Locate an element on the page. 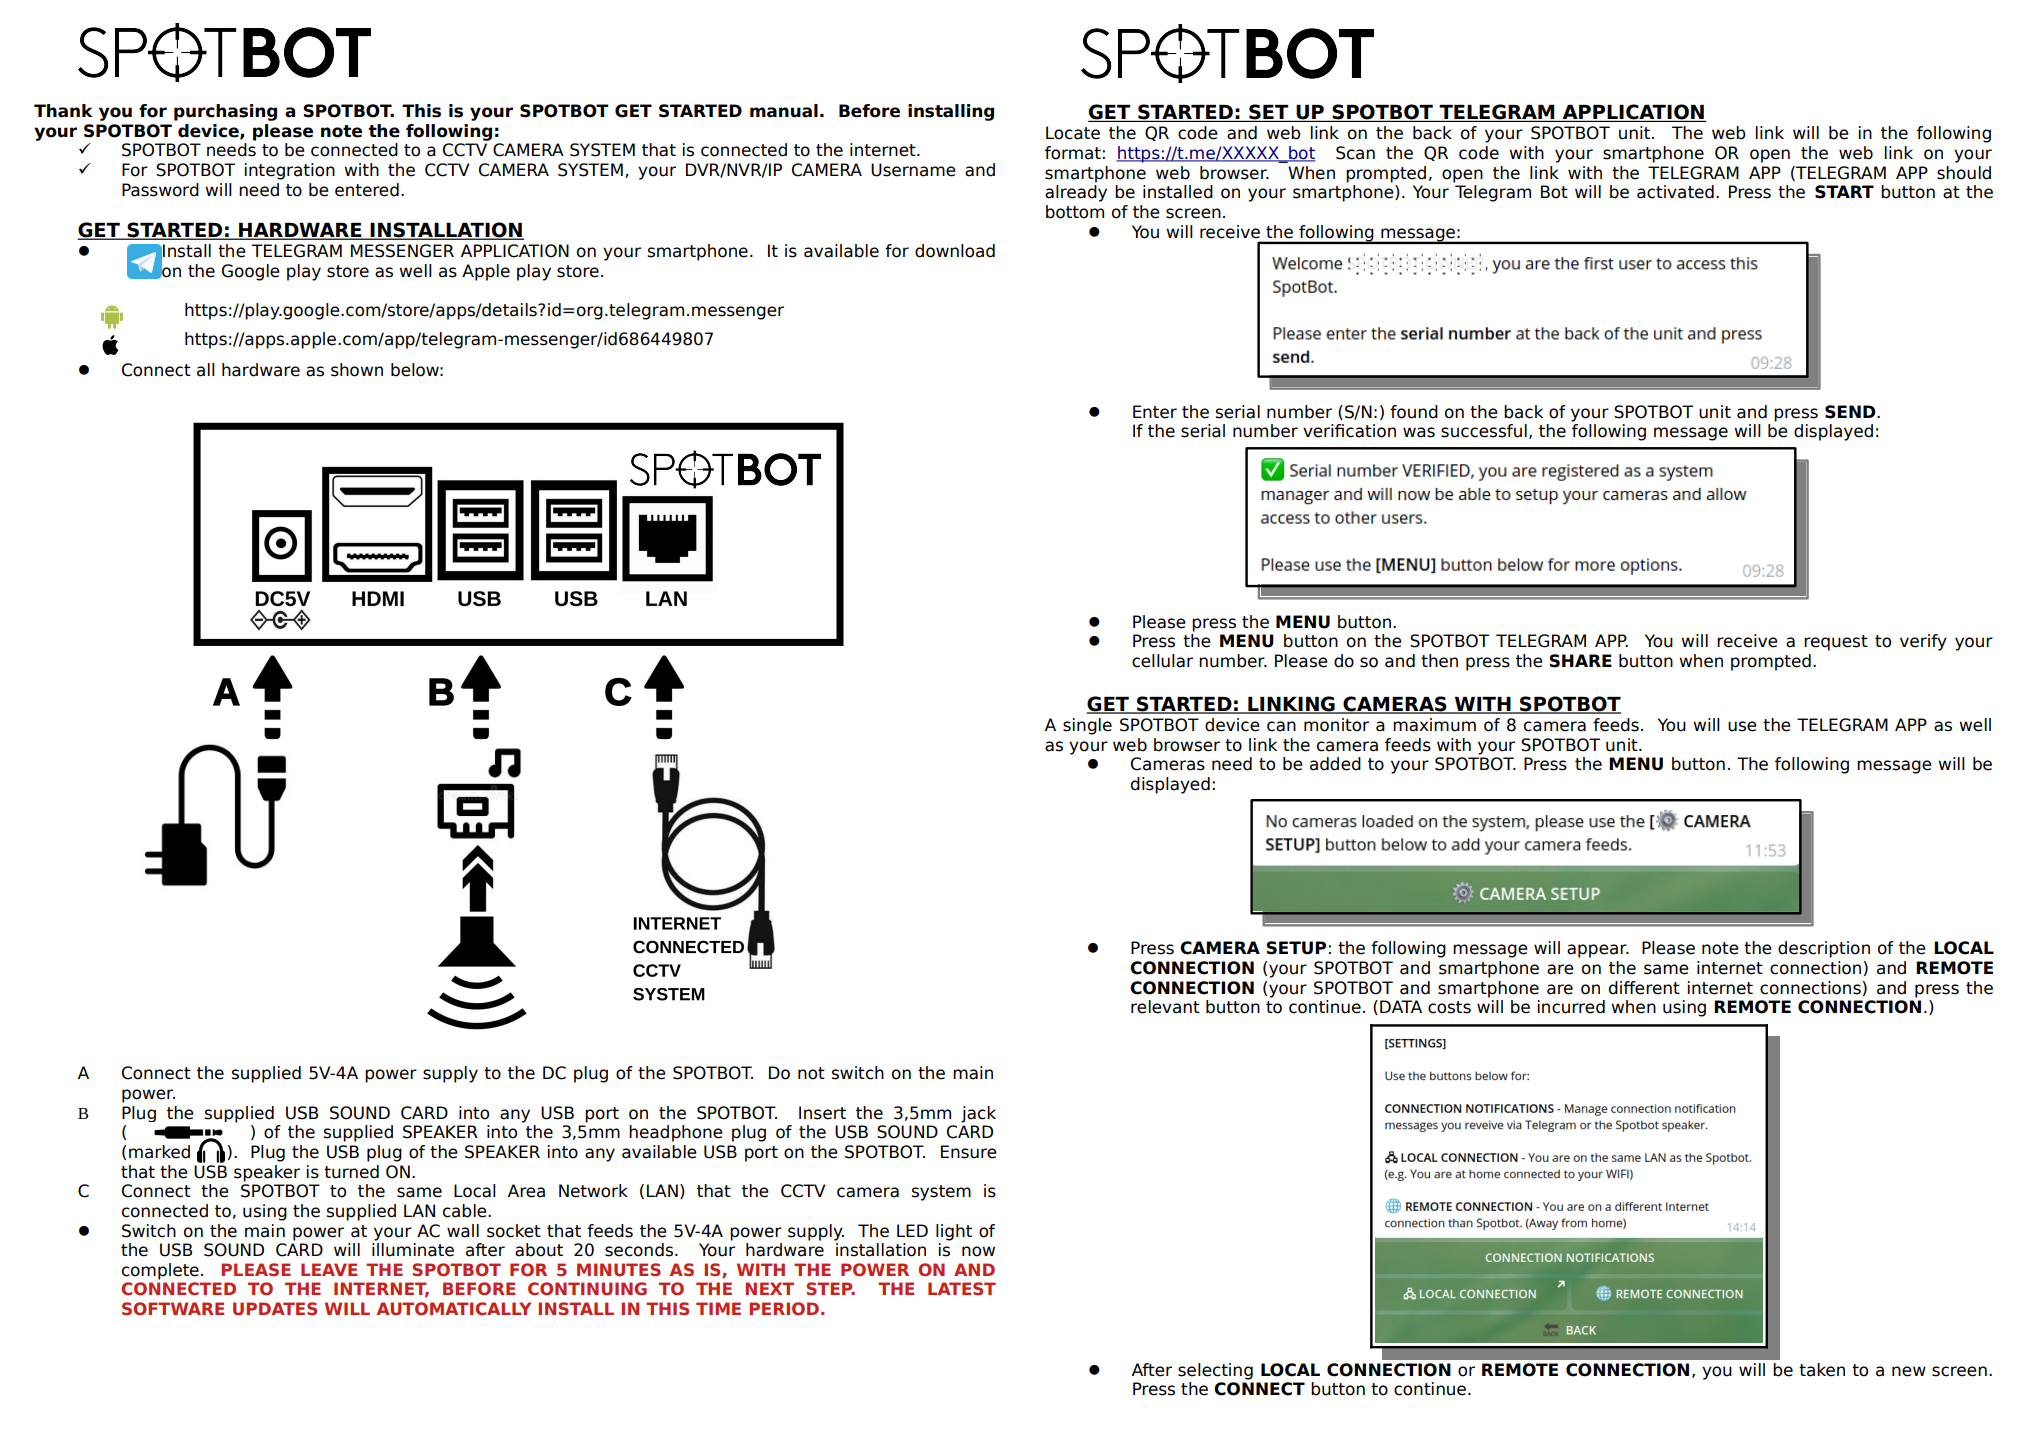 The image size is (2028, 1434). format is located at coordinates (1073, 153).
